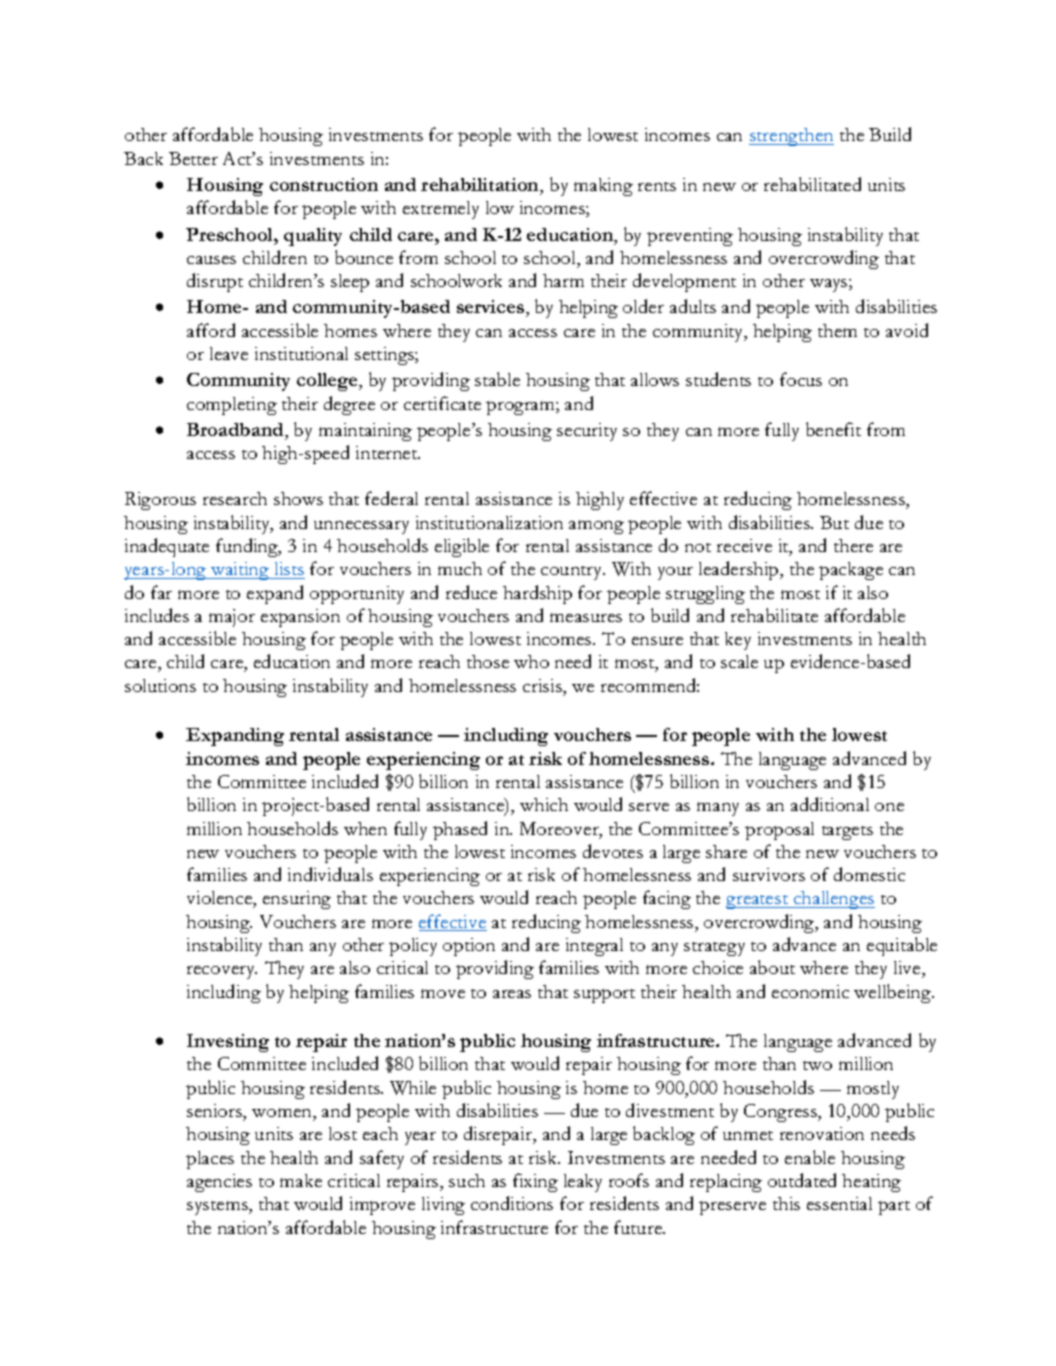 This screenshot has height=1366, width=1056. Describe the element at coordinates (791, 137) in the screenshot. I see `strengthen` at that location.
